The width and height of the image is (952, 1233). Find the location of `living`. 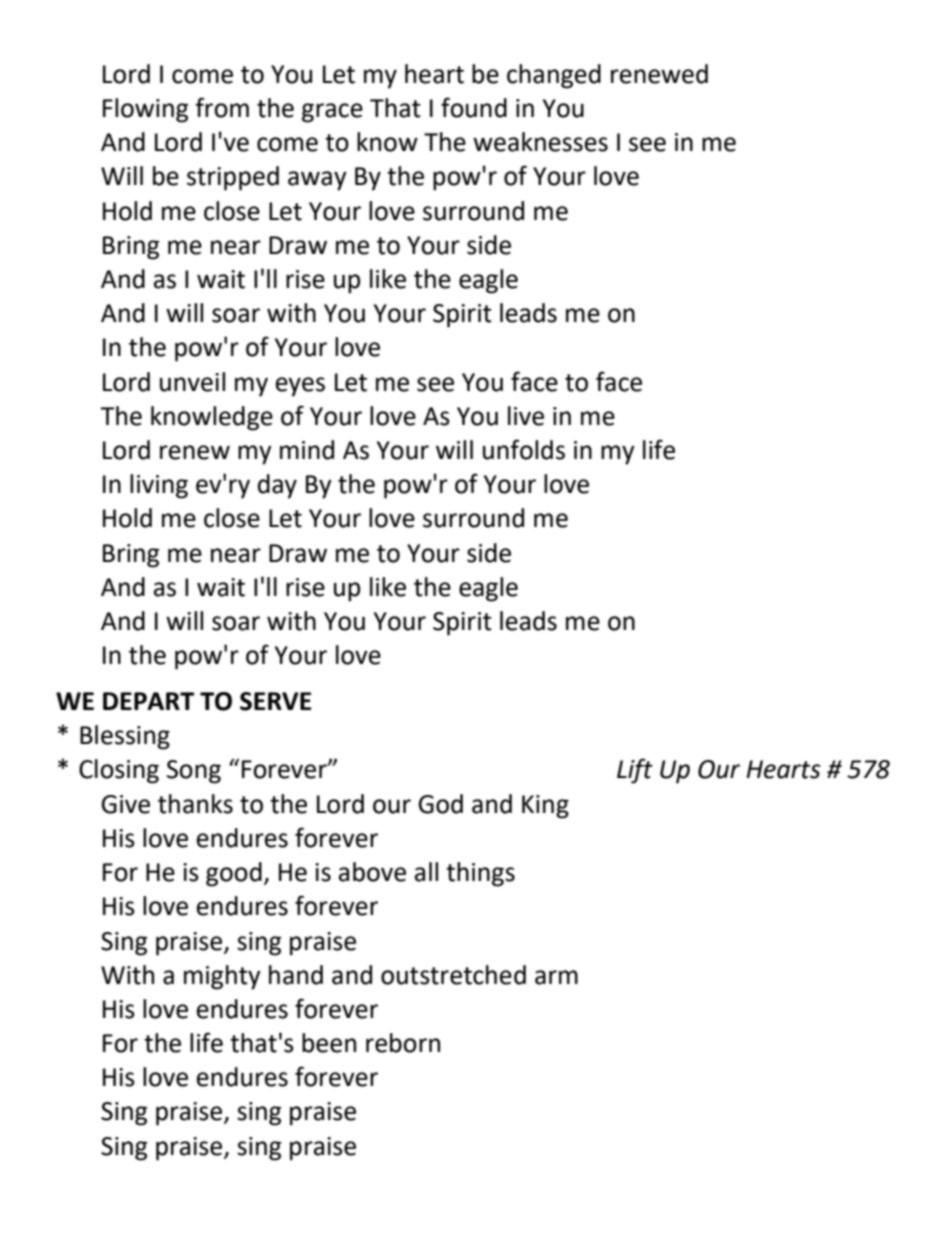

living is located at coordinates (159, 486).
